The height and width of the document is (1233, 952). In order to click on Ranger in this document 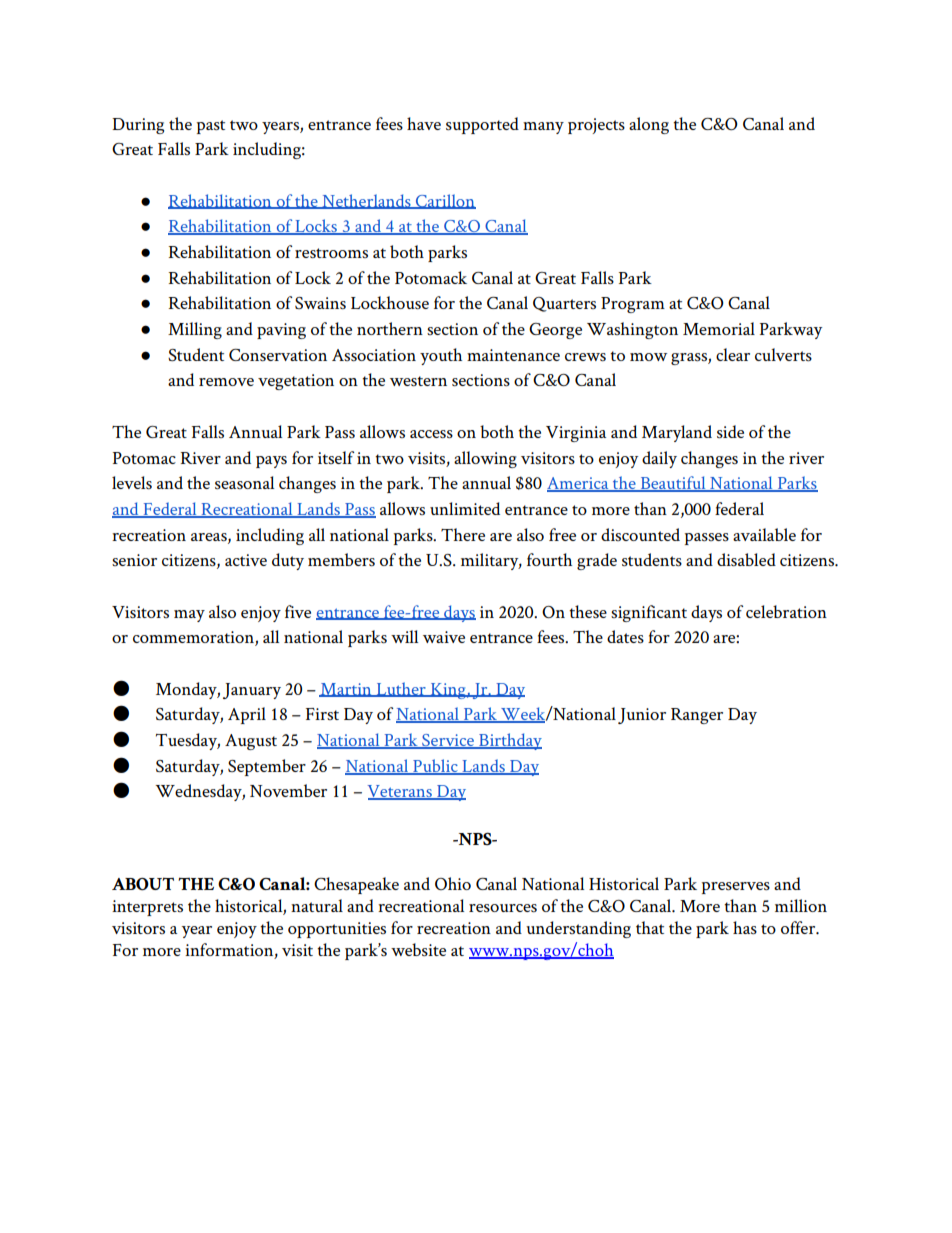, I will do `click(697, 716)`.
